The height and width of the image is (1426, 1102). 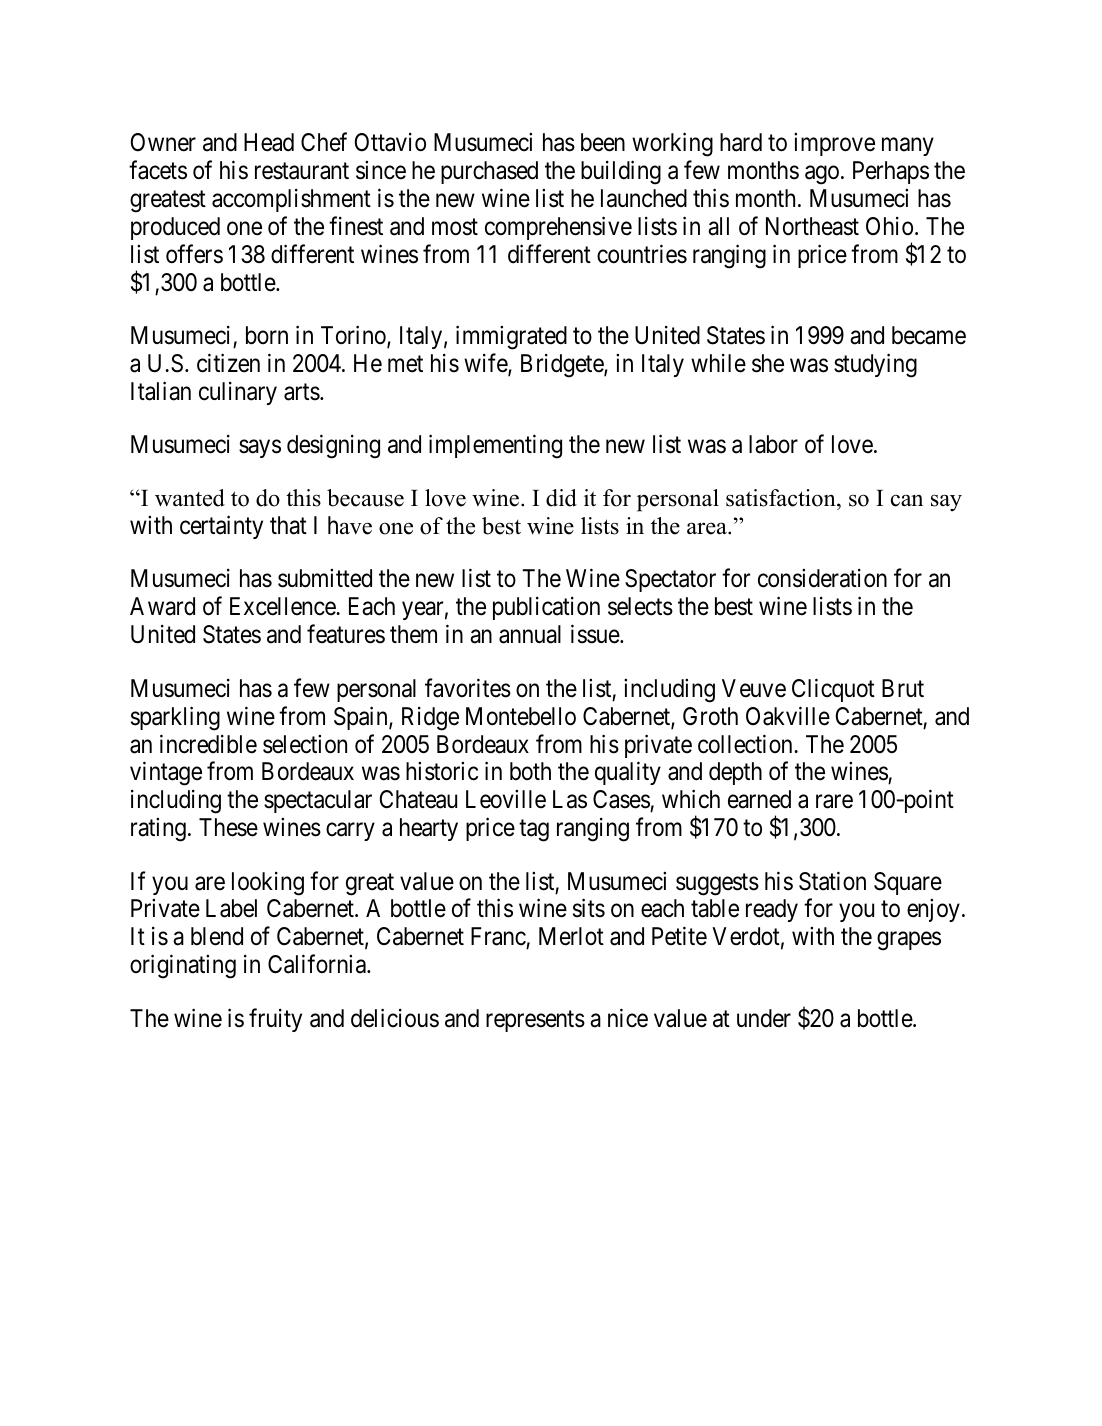 I want to click on Head, so click(x=269, y=142).
